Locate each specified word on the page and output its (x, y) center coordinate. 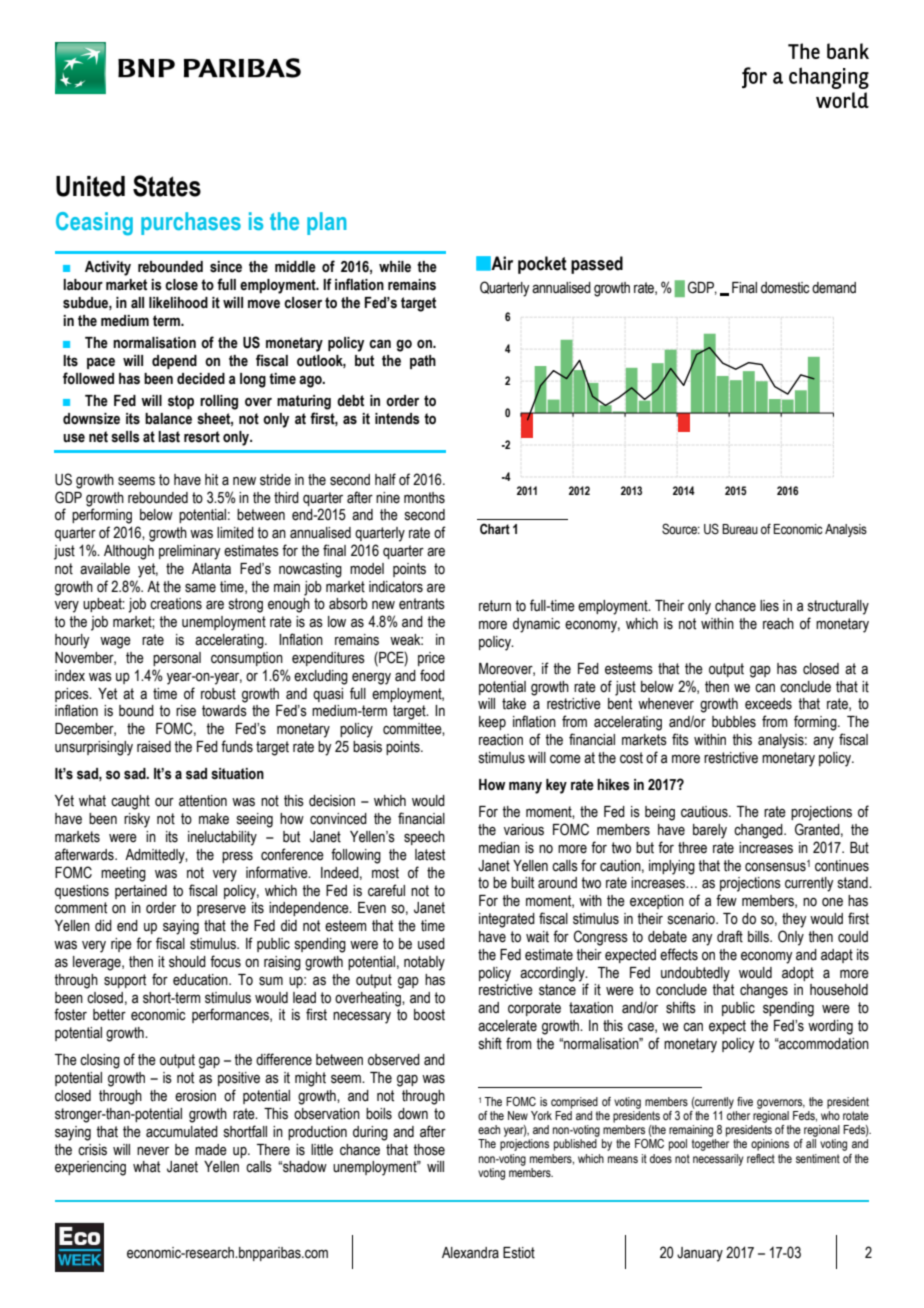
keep (492, 723)
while (395, 267)
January (700, 1254)
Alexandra (470, 1253)
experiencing (90, 1168)
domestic (785, 288)
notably (424, 963)
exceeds (768, 704)
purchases (191, 223)
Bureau (740, 529)
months (424, 498)
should (187, 962)
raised (154, 747)
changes (764, 991)
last (169, 437)
